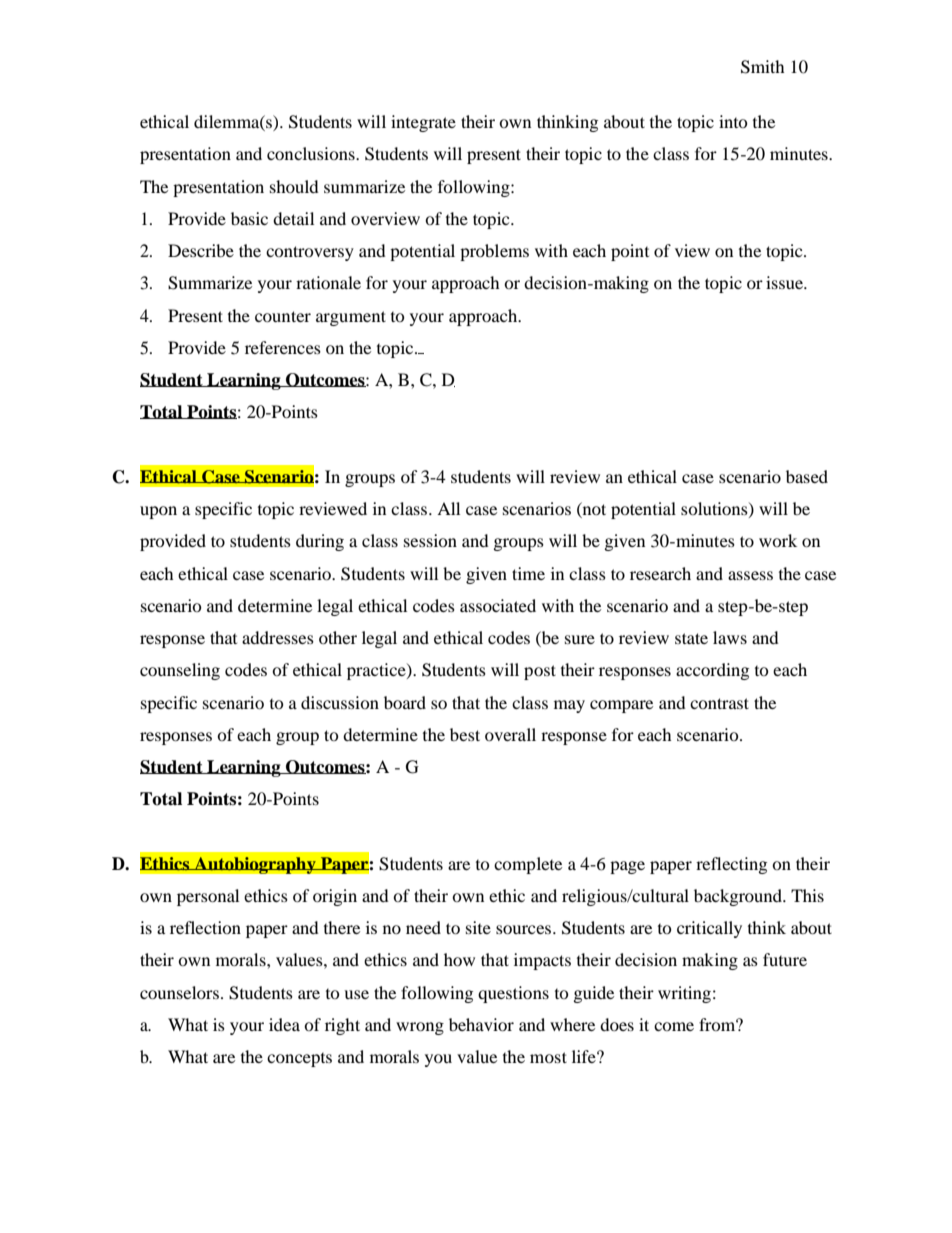 The width and height of the screenshot is (952, 1233). I want to click on idea, so click(284, 1024).
